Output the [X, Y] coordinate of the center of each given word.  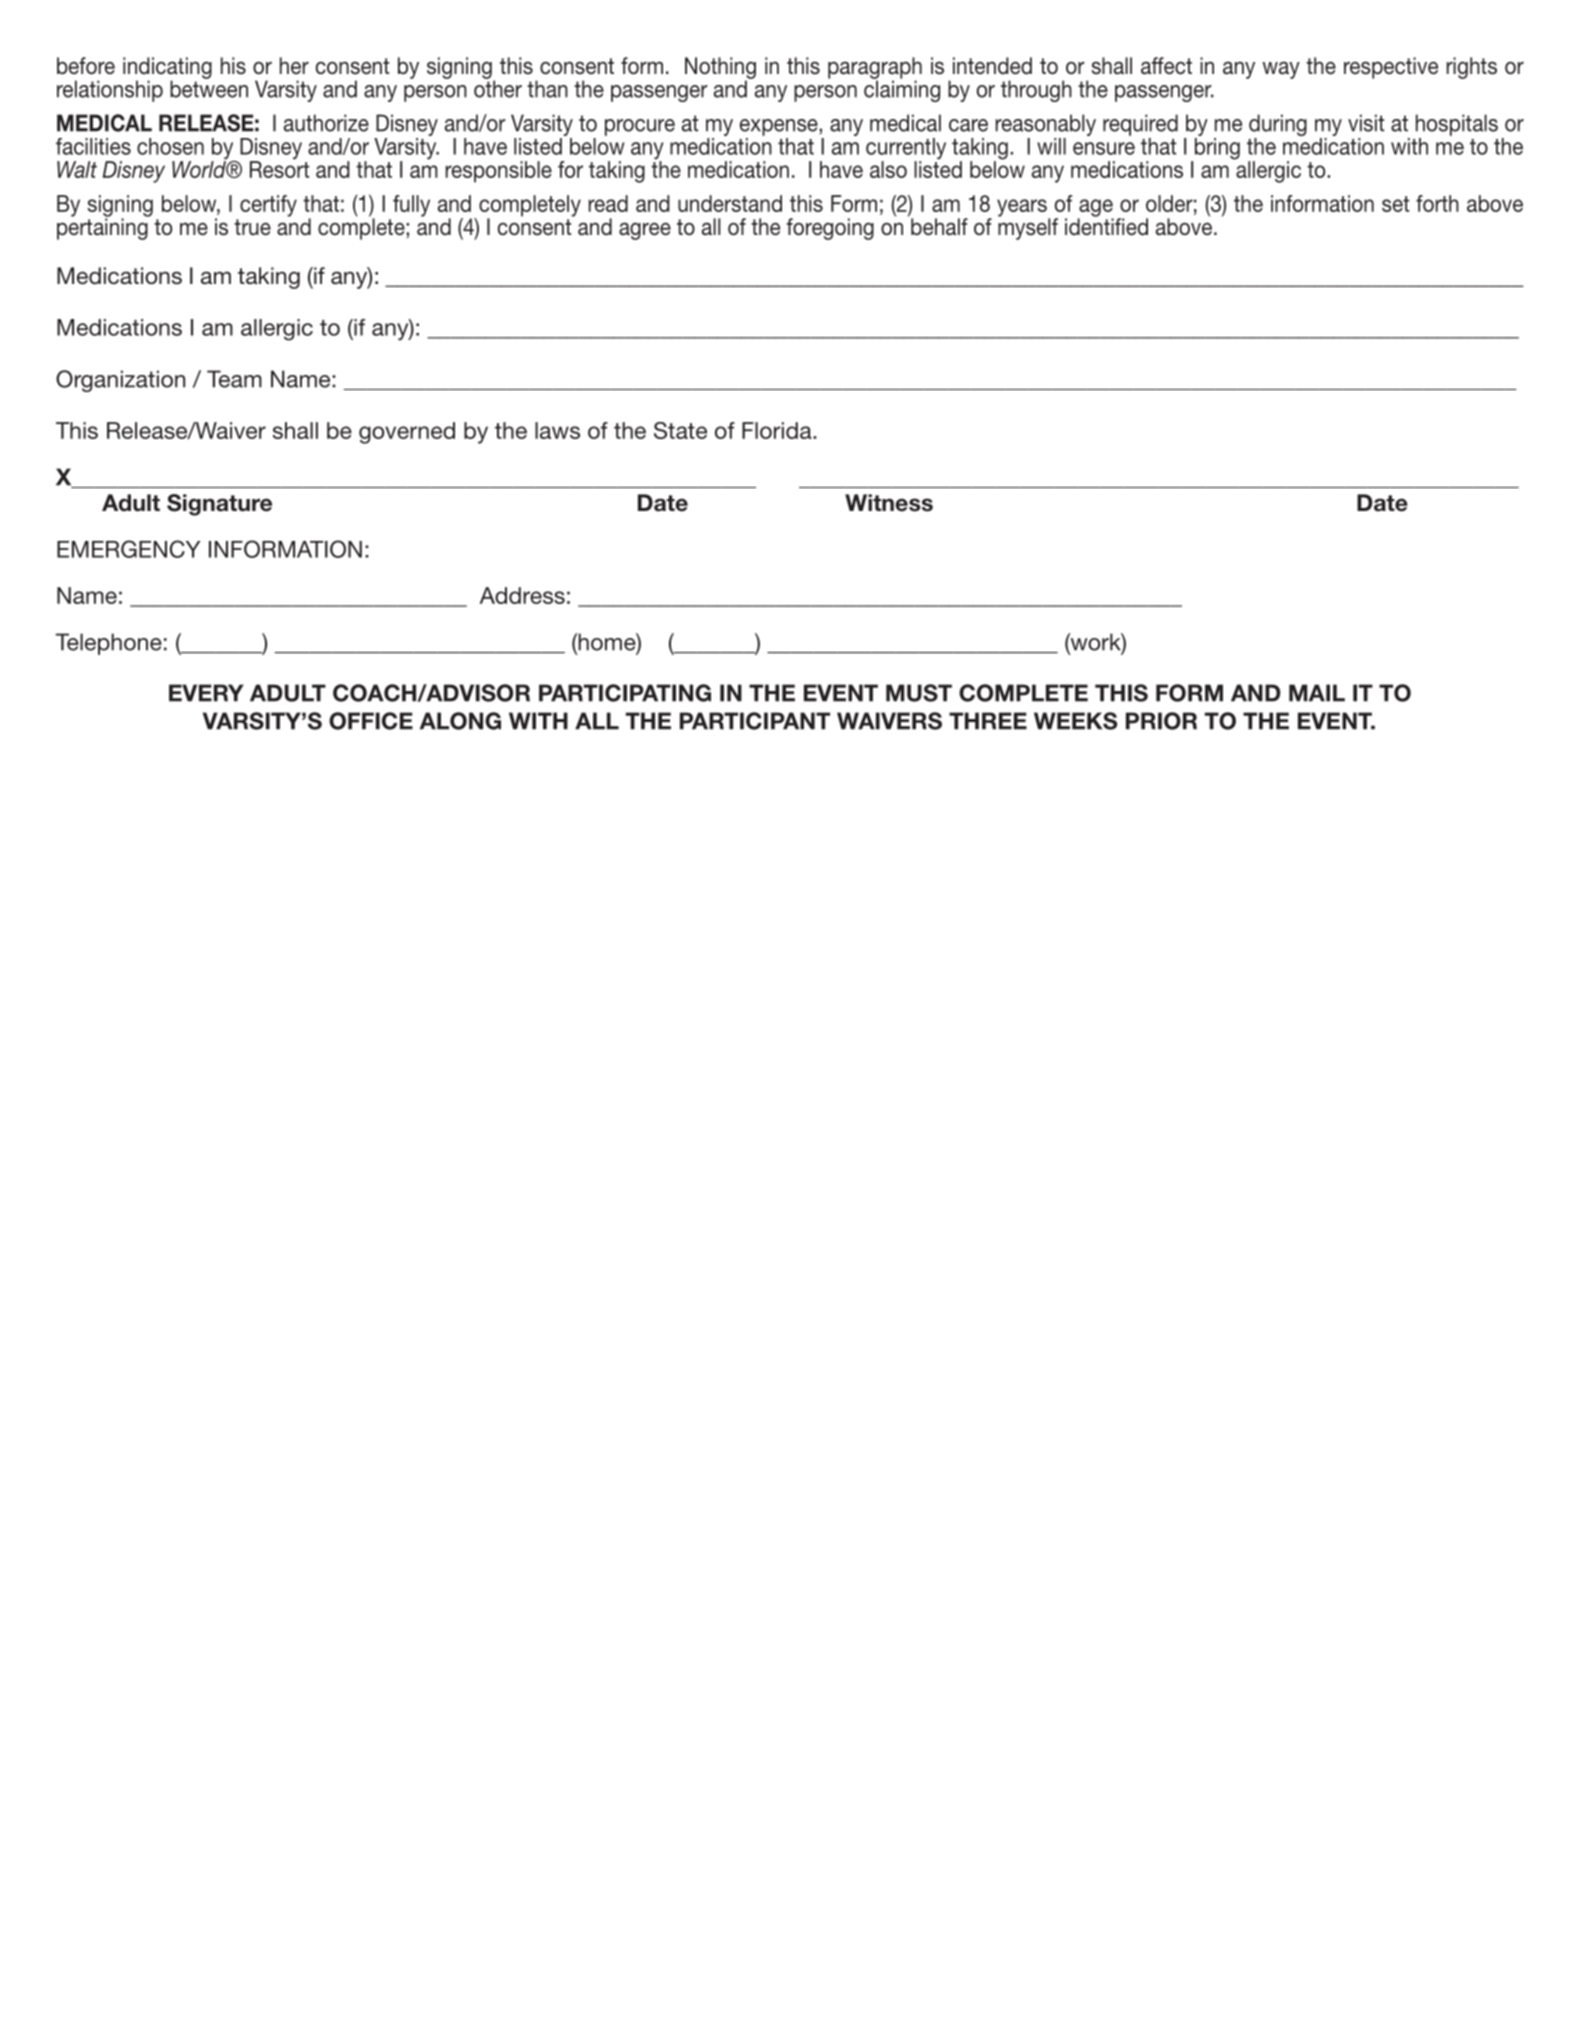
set [1395, 204]
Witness [889, 503]
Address [522, 595]
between [209, 88]
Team [234, 379]
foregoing [830, 229]
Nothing [720, 69]
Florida [778, 430]
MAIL [1317, 693]
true [252, 227]
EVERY [206, 693]
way [1281, 70]
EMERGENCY [128, 549]
